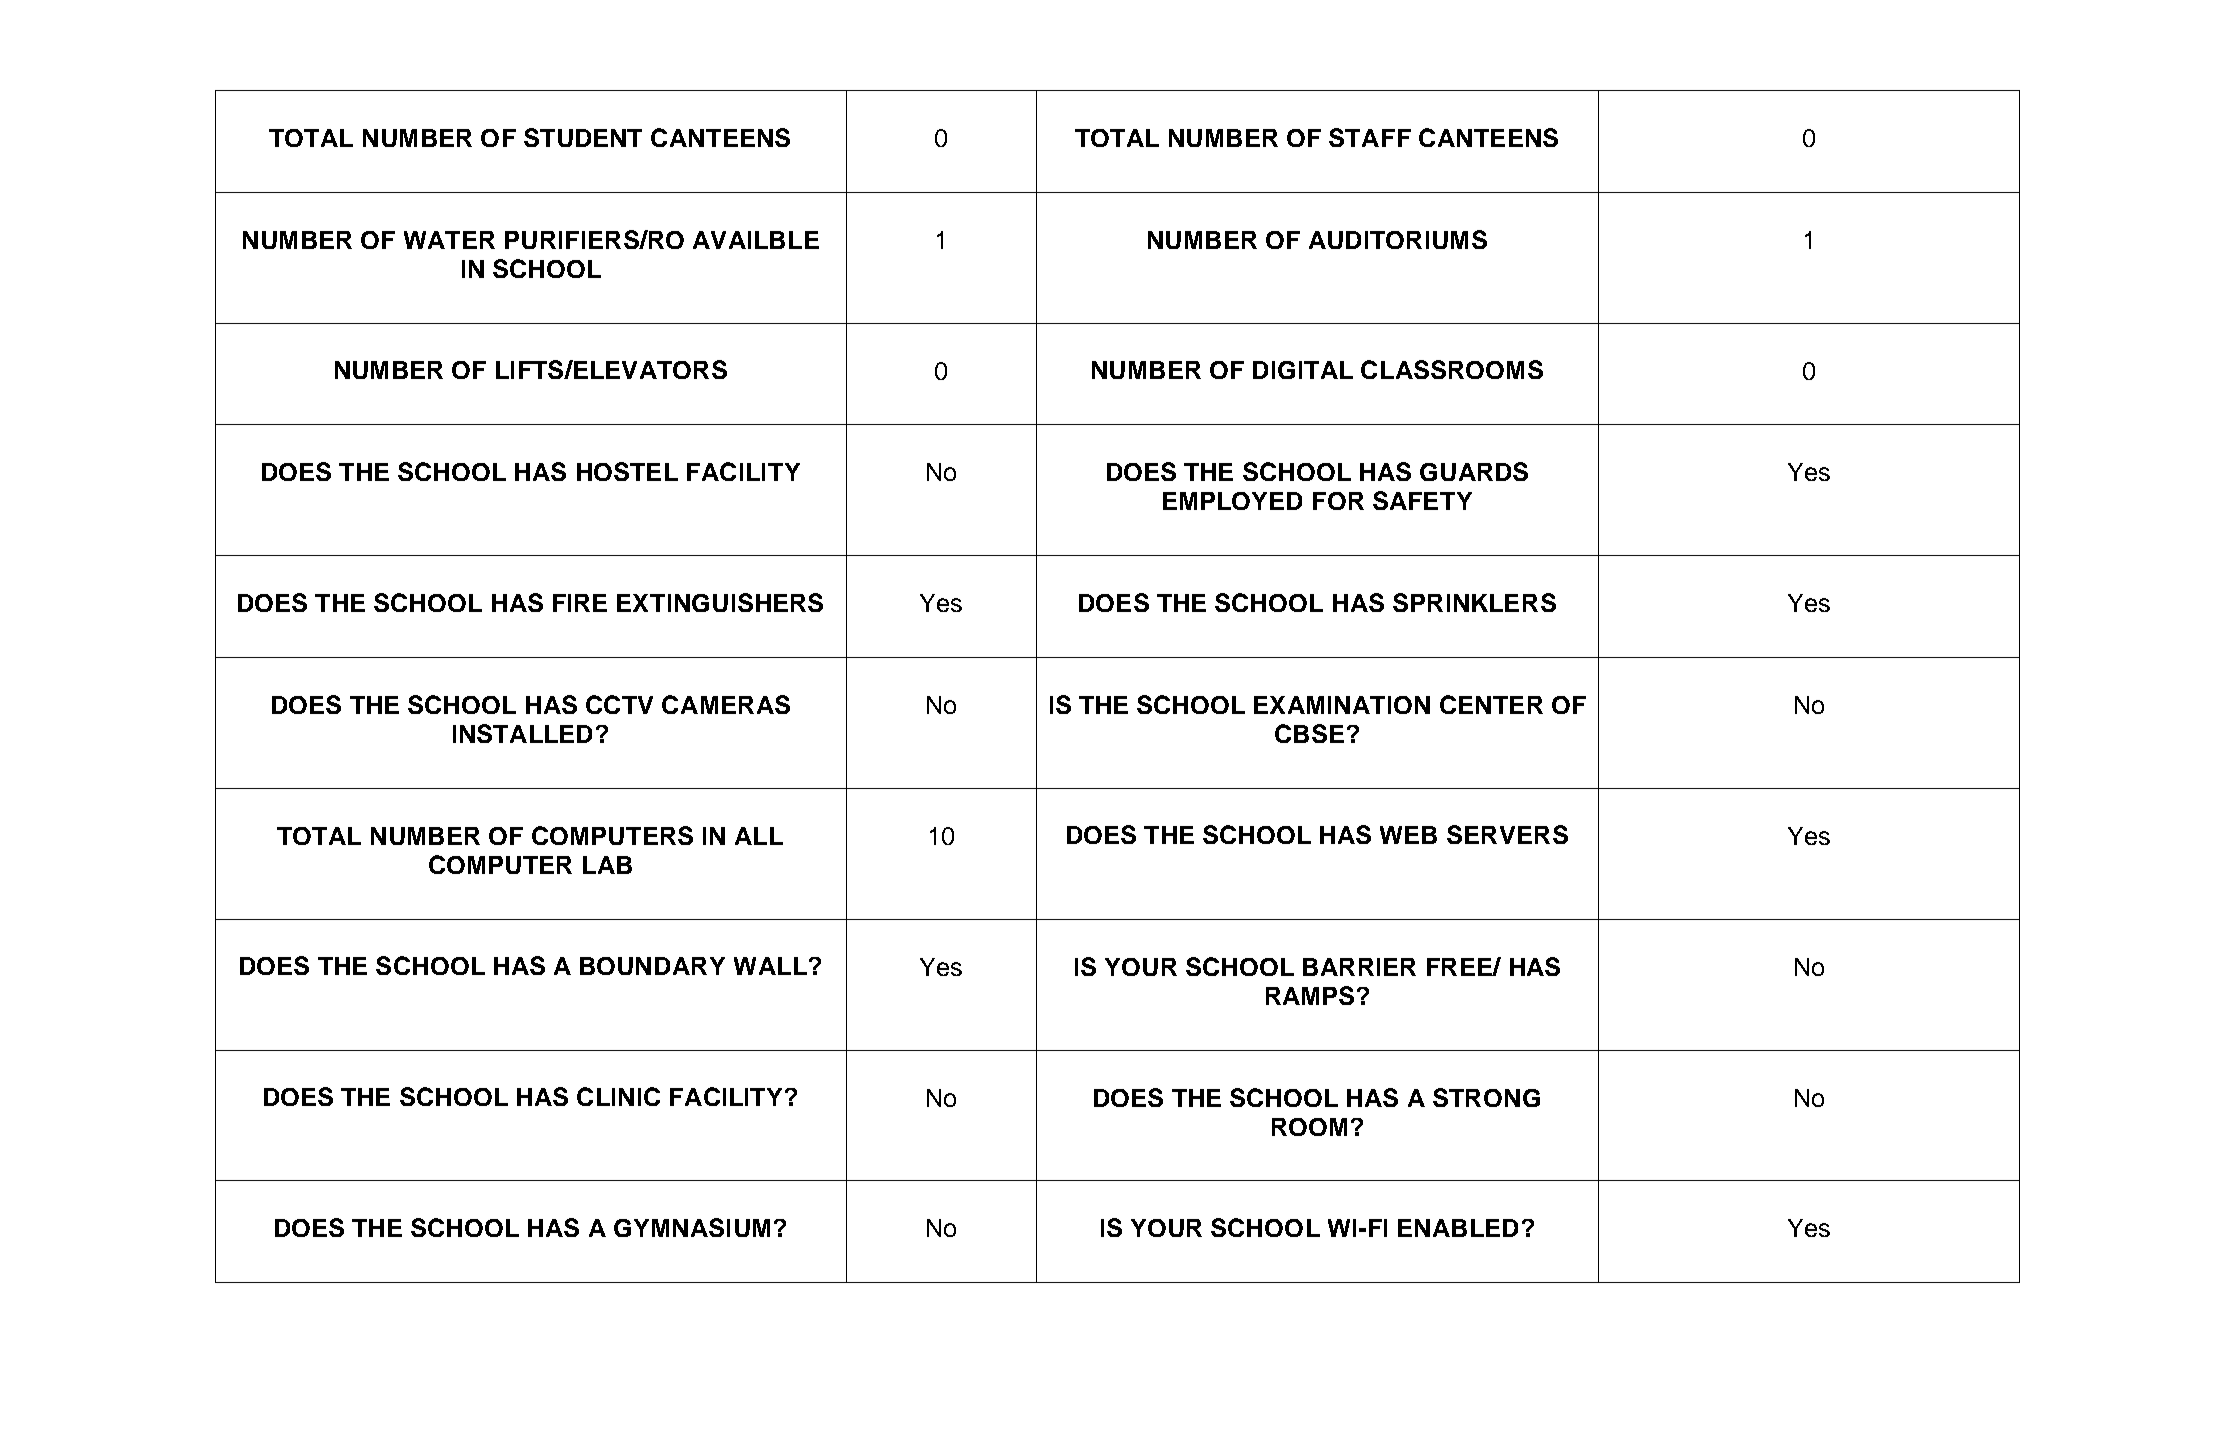  Describe the element at coordinates (1370, 137) in the screenshot. I see `STAFF` at that location.
